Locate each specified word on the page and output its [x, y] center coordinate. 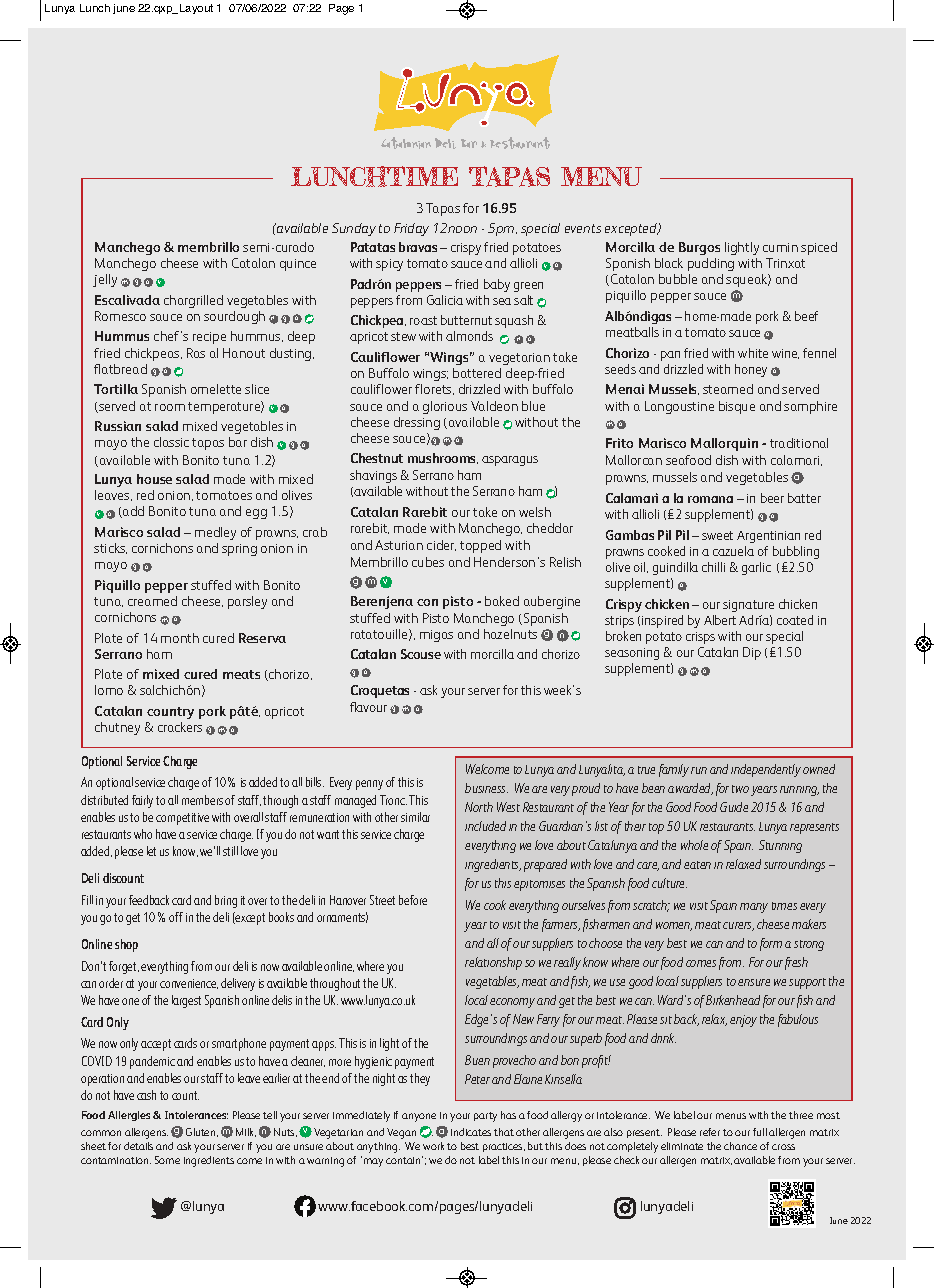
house [154, 479]
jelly [105, 280]
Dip [752, 653]
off [176, 917]
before [413, 900]
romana [710, 499]
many [754, 908]
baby [497, 285]
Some [167, 1160]
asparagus [510, 461]
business [486, 788]
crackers [180, 727]
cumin [780, 247]
